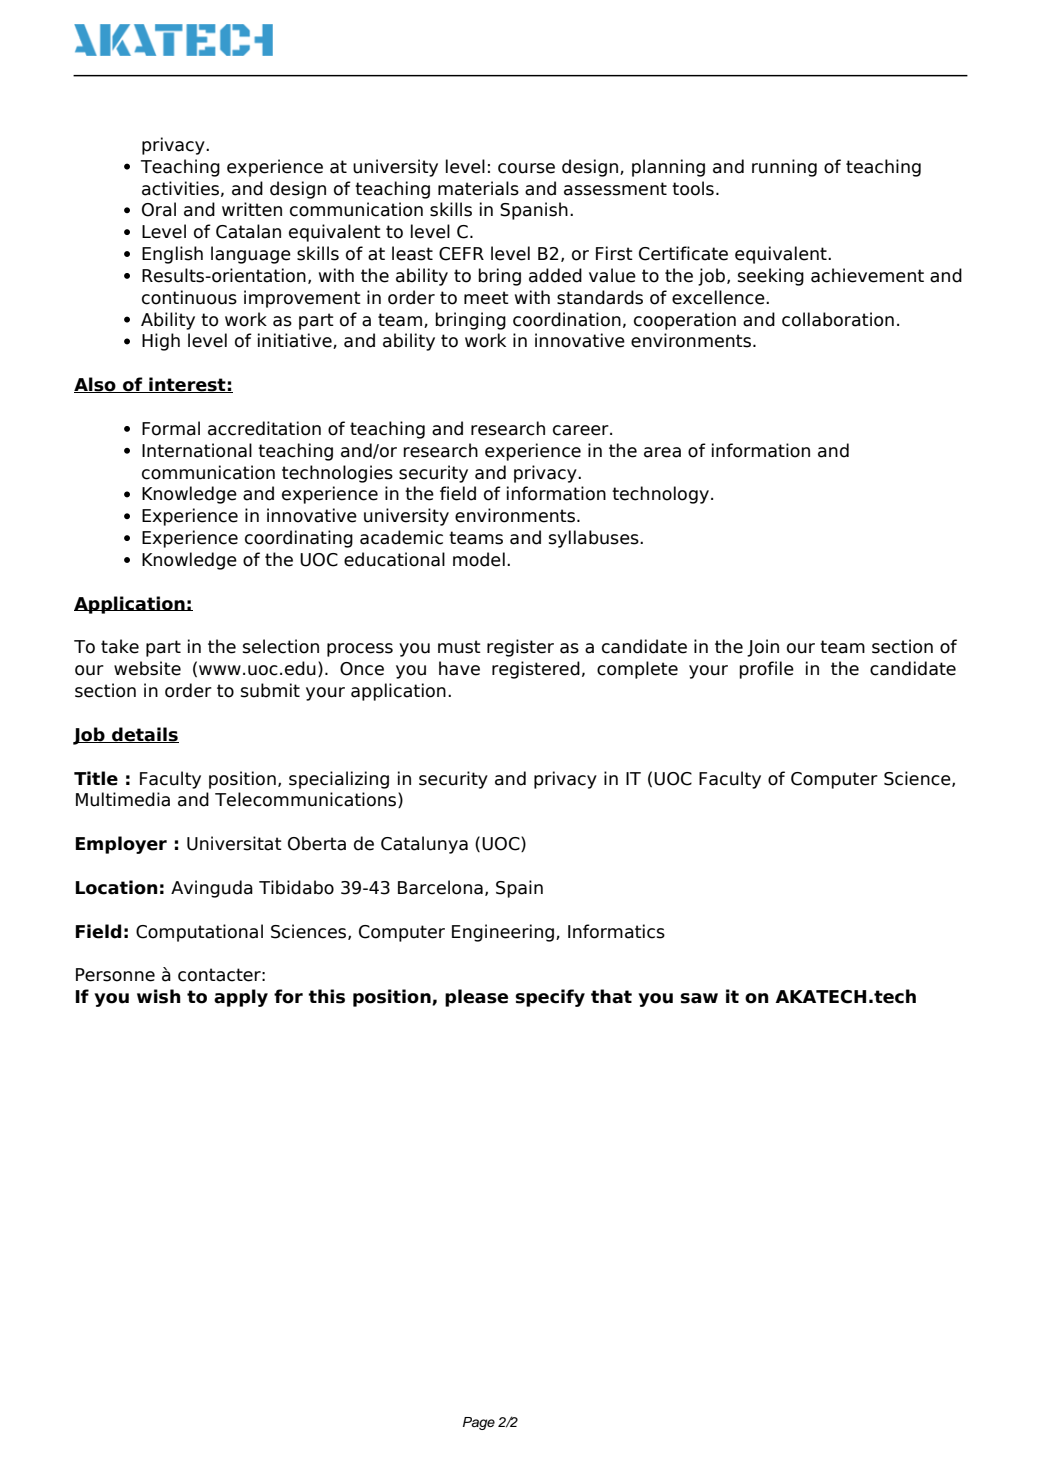 This document has height=1472, width=1041. I want to click on wish, so click(159, 996).
